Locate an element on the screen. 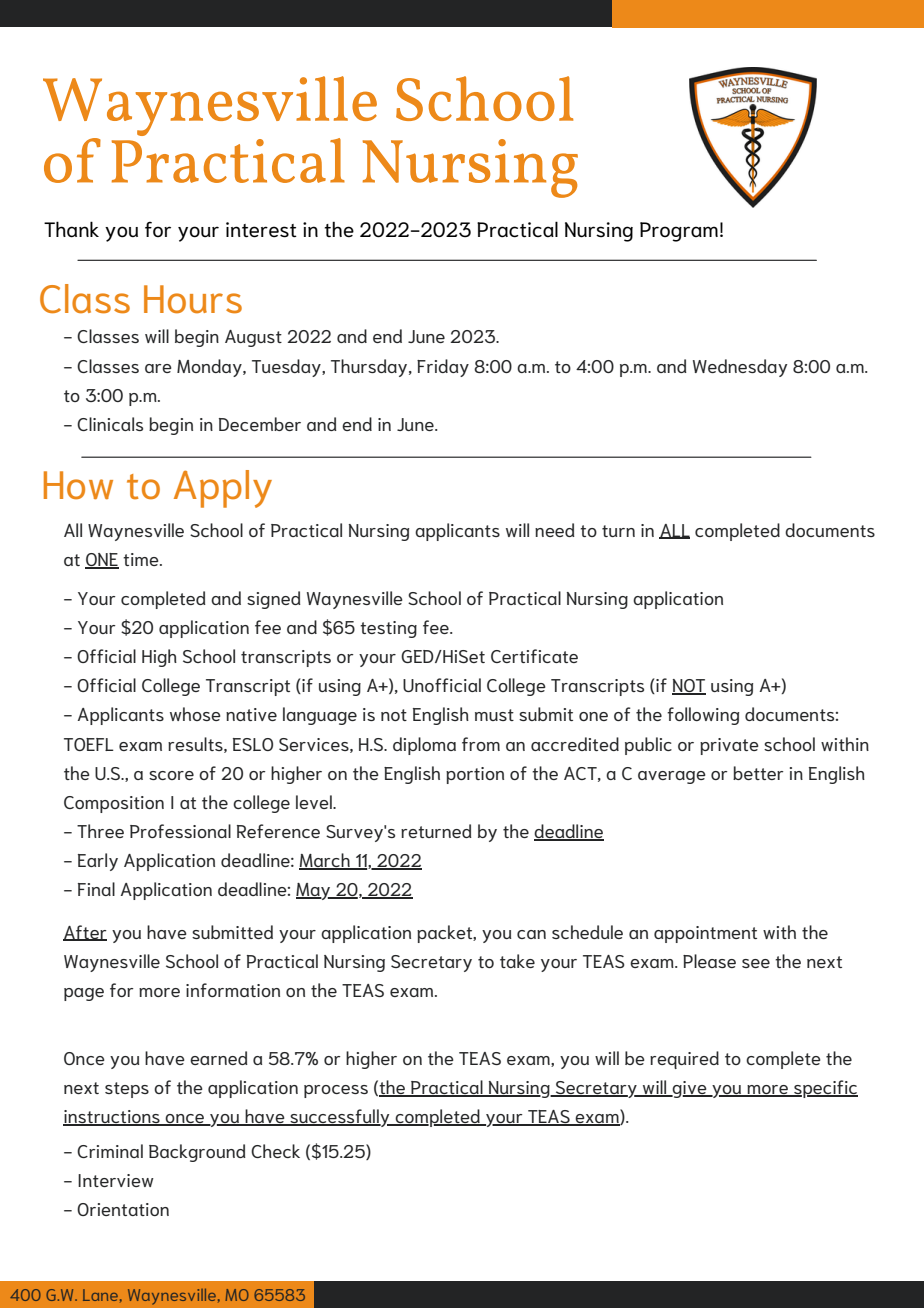 The image size is (924, 1308). information is located at coordinates (233, 990).
